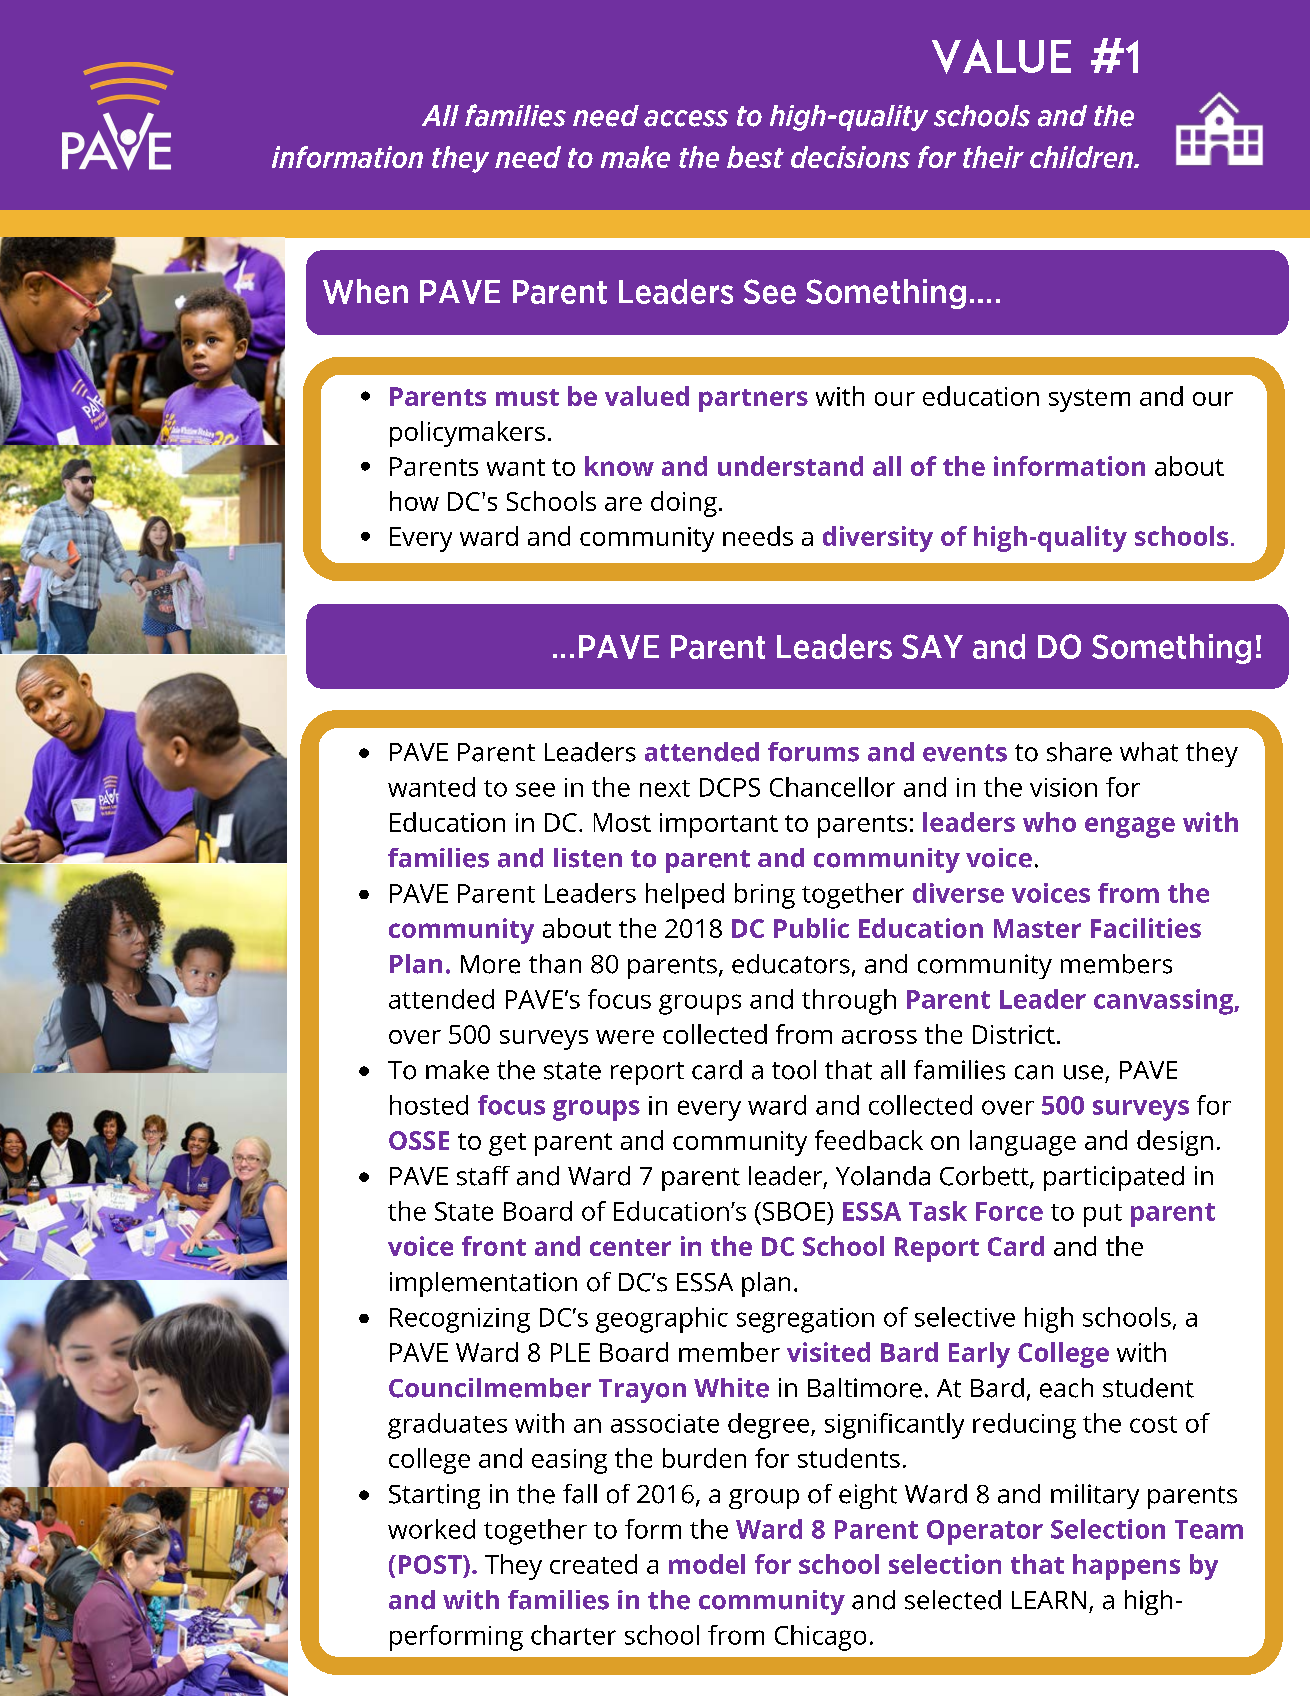 This screenshot has width=1310, height=1696. Describe the element at coordinates (755, 157) in the screenshot. I see `best` at that location.
